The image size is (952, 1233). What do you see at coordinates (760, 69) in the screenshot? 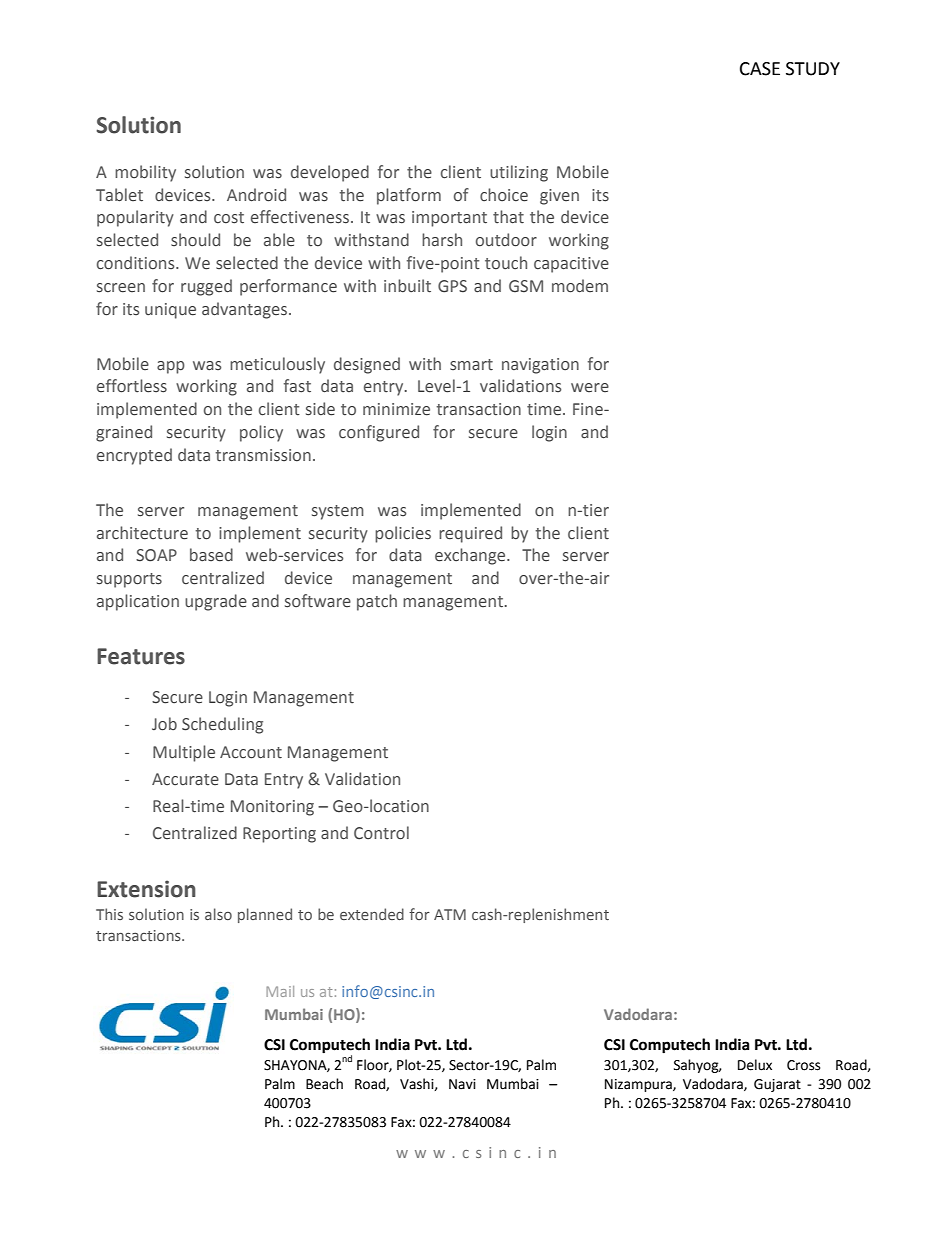
I see `CASE` at bounding box center [760, 69].
